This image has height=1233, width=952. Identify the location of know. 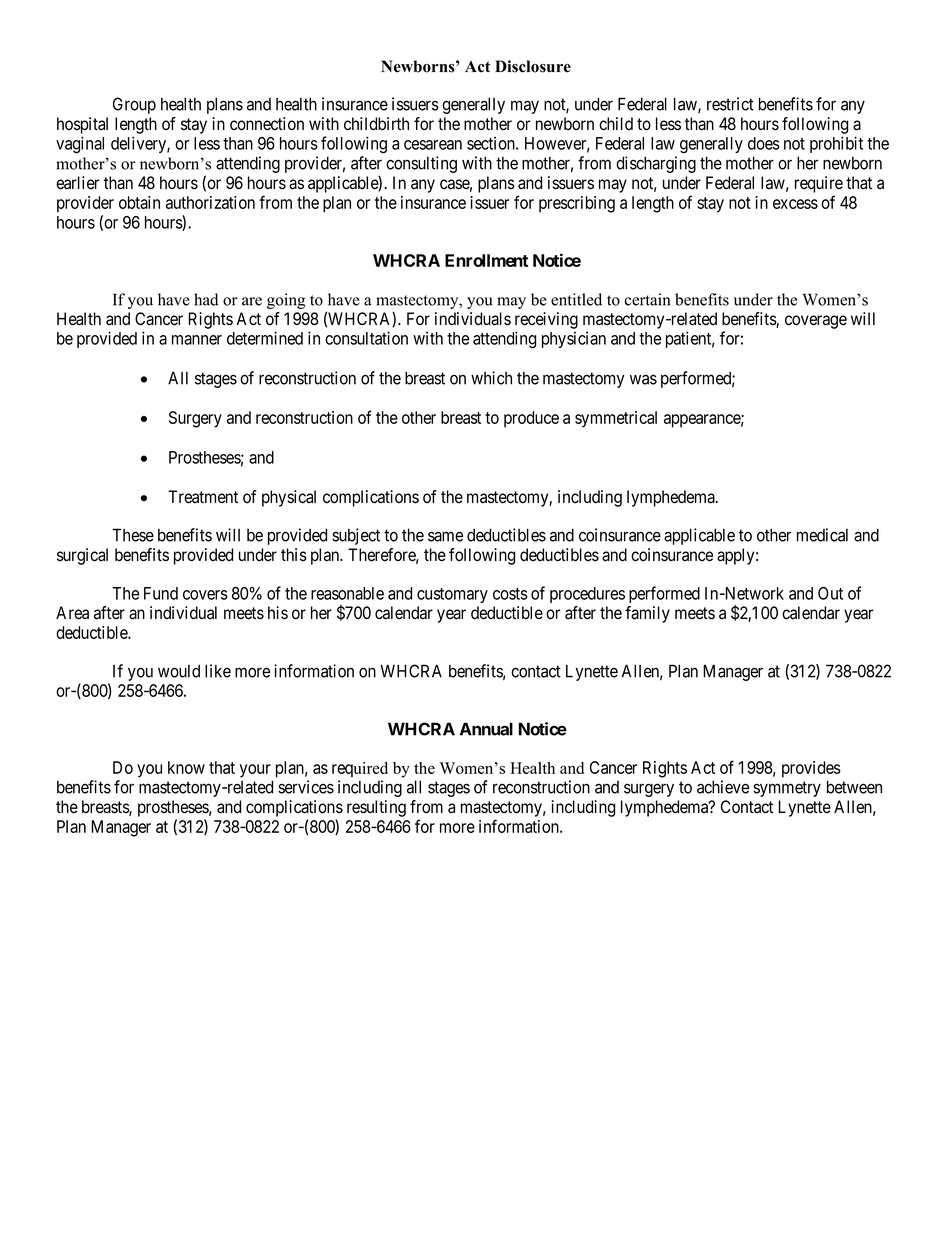
(186, 767).
